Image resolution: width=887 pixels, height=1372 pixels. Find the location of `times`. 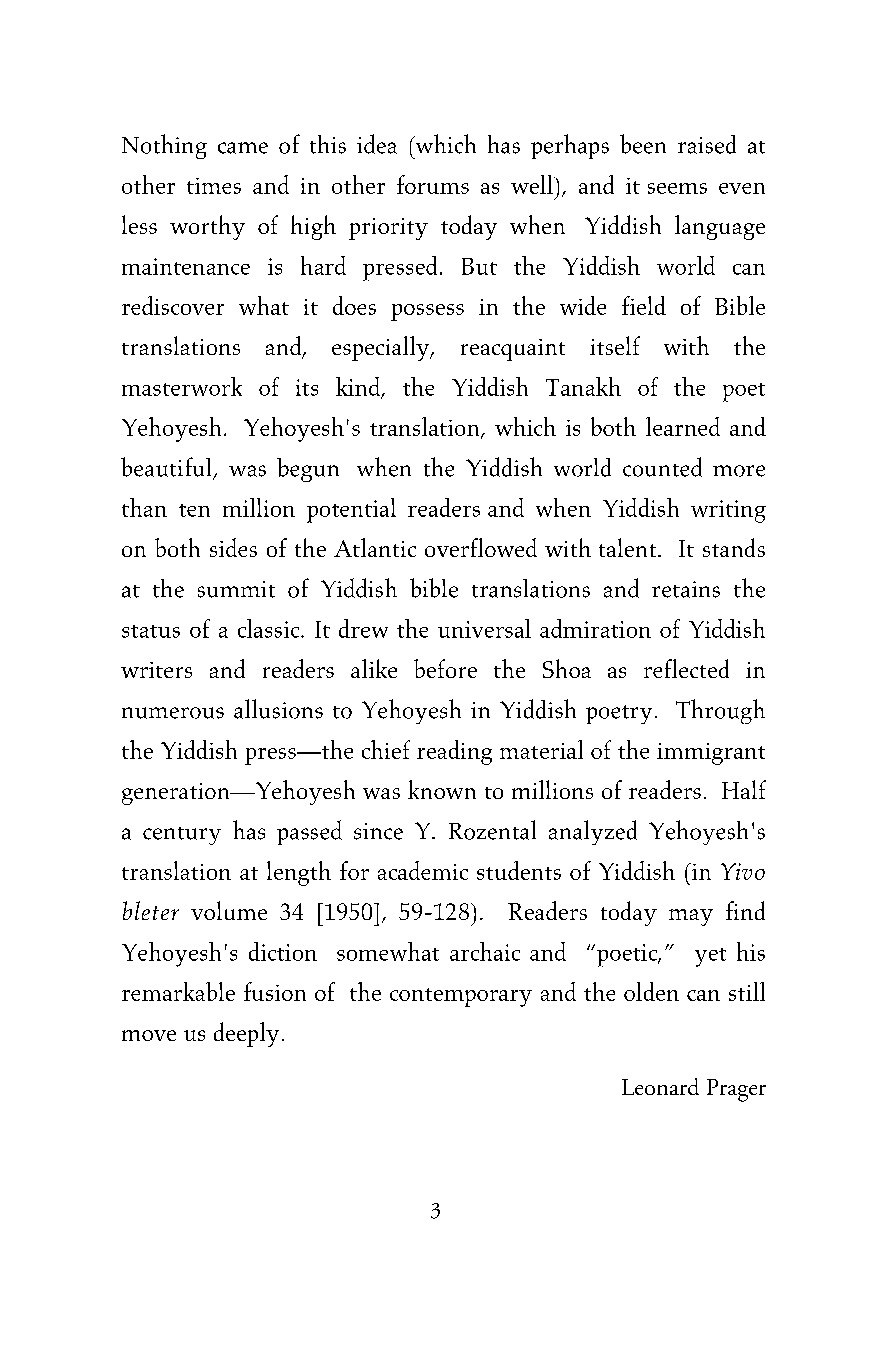

times is located at coordinates (214, 186).
